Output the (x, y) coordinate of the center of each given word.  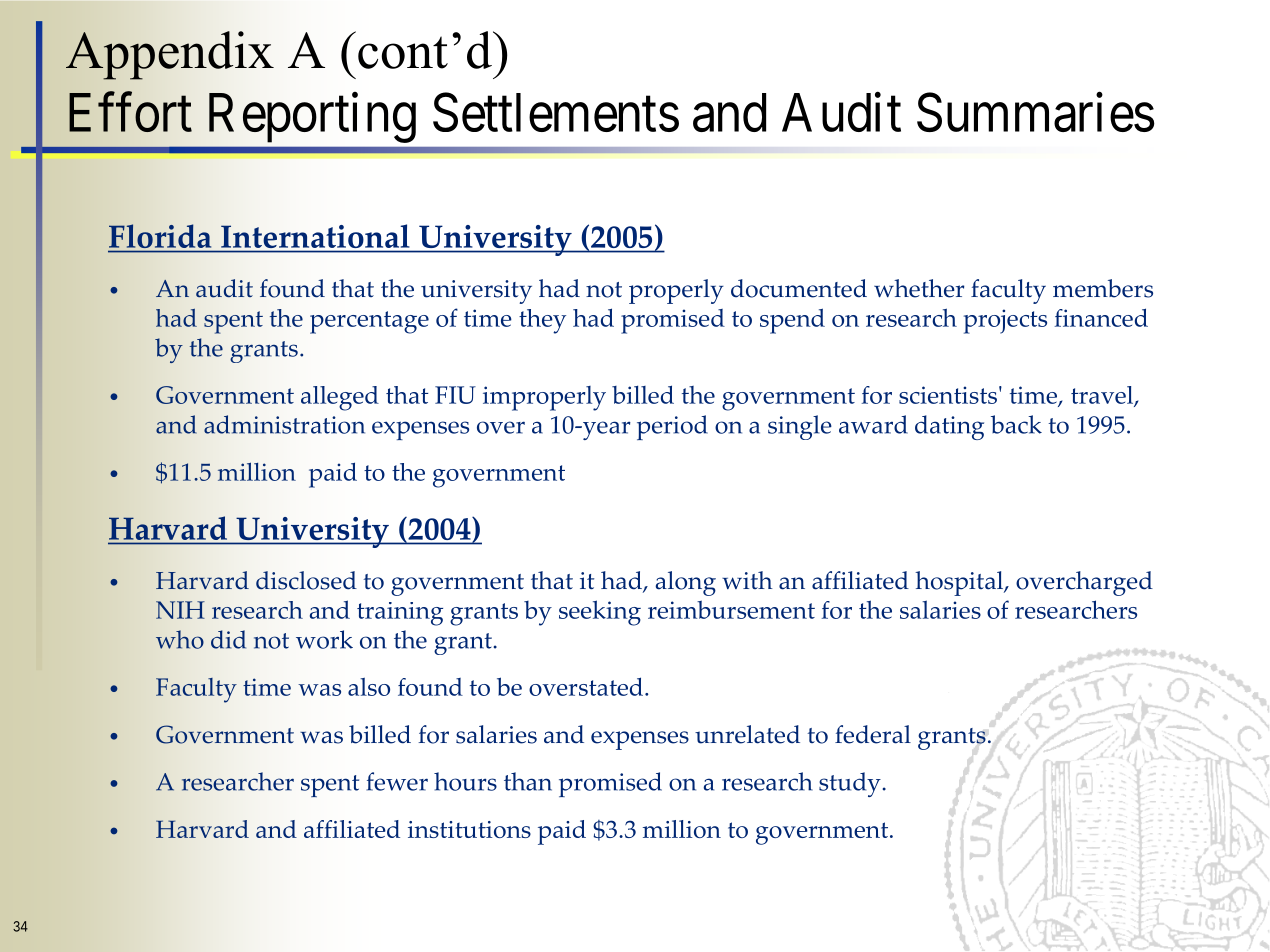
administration (284, 424)
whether (919, 288)
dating (949, 427)
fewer (397, 781)
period (672, 427)
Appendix (170, 55)
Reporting (312, 118)
